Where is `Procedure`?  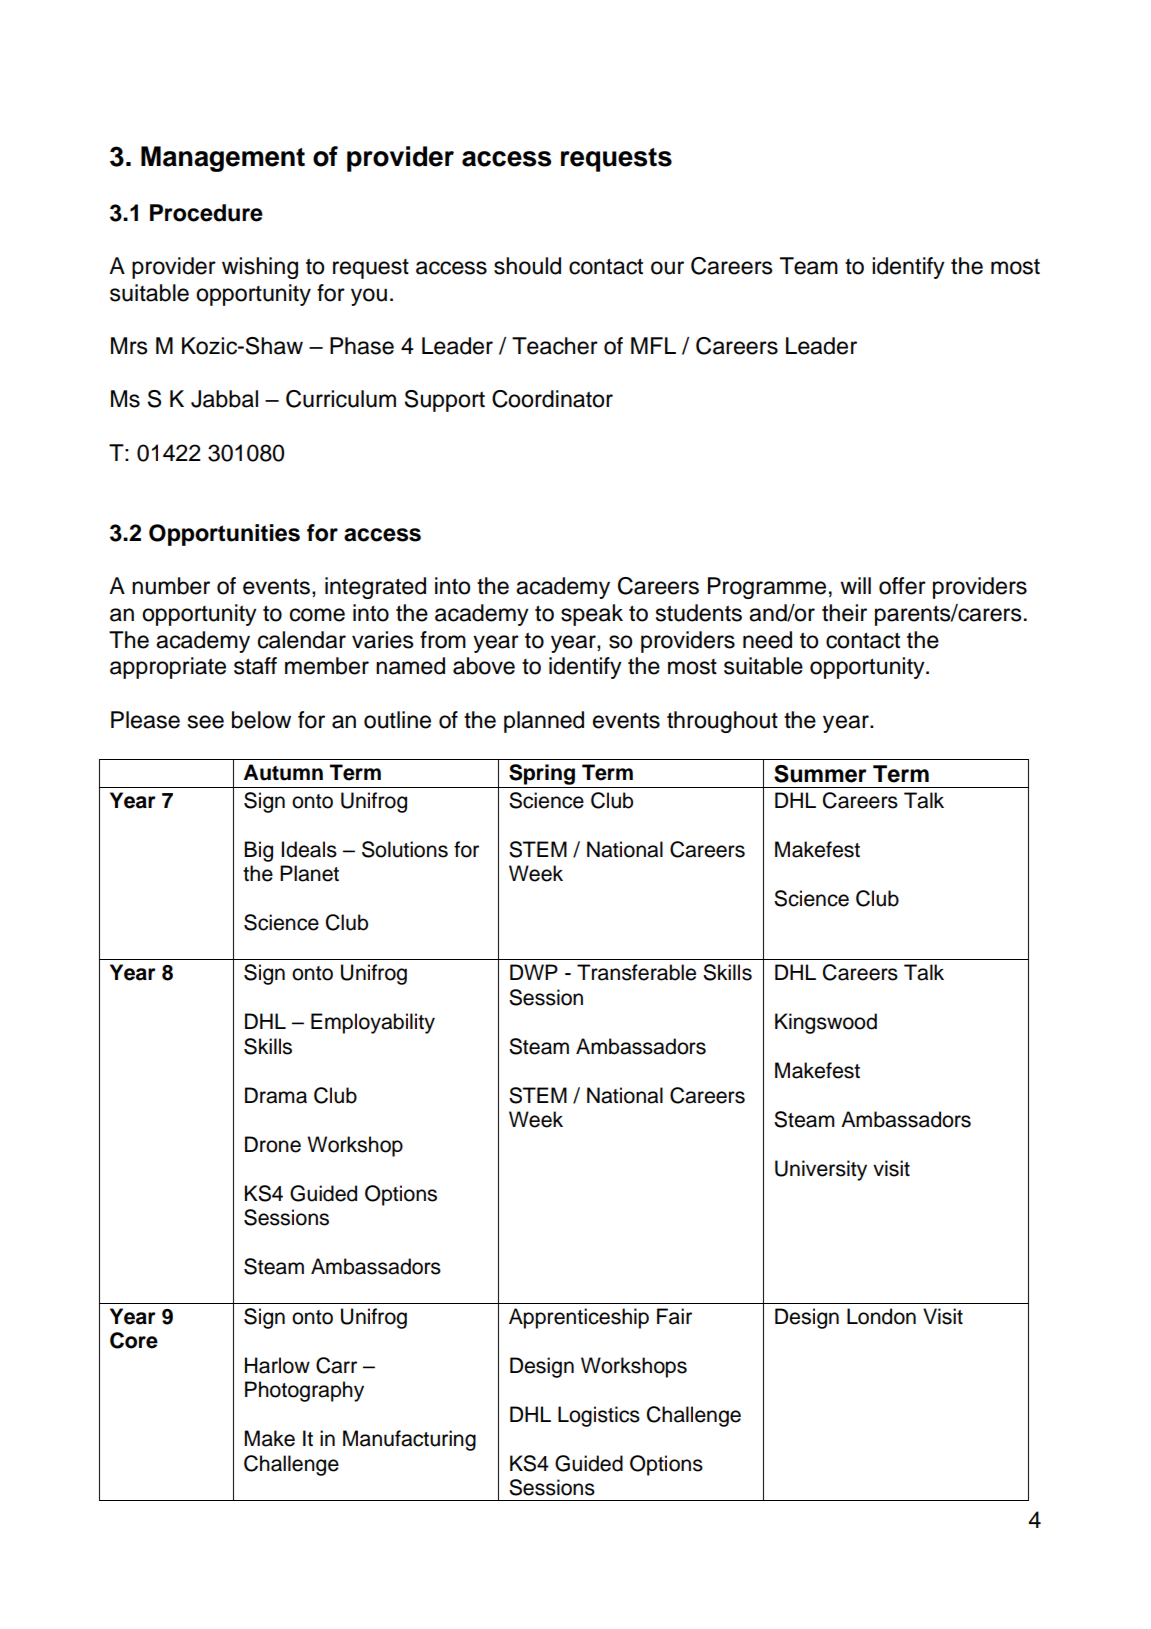 Procedure is located at coordinates (206, 213).
